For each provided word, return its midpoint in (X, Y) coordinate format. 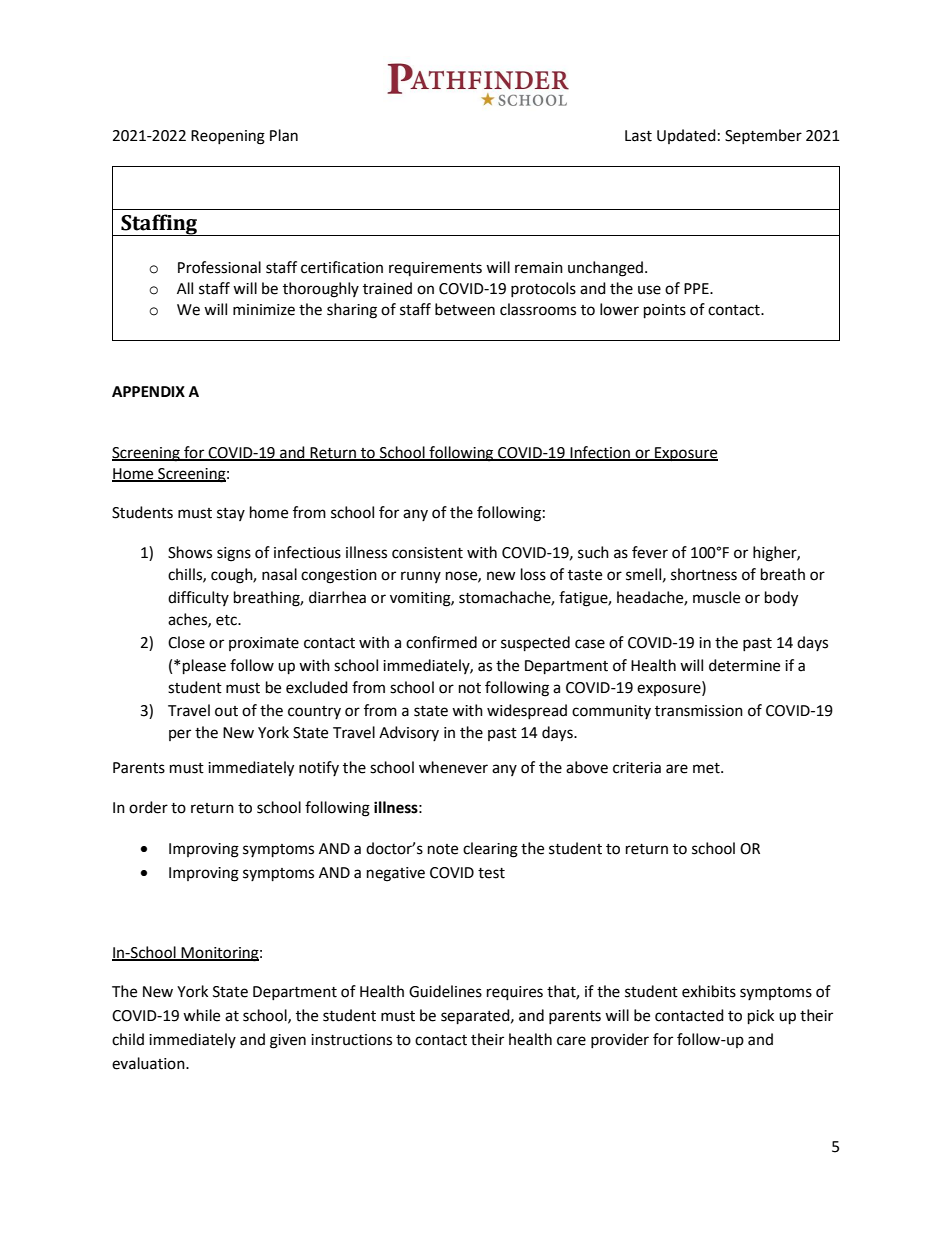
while (201, 1015)
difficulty (198, 598)
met (707, 768)
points (665, 311)
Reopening (228, 137)
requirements (435, 269)
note (443, 849)
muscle (716, 597)
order (148, 807)
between (465, 309)
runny (421, 577)
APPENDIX (148, 391)
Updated (686, 136)
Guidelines (445, 991)
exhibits (709, 991)
